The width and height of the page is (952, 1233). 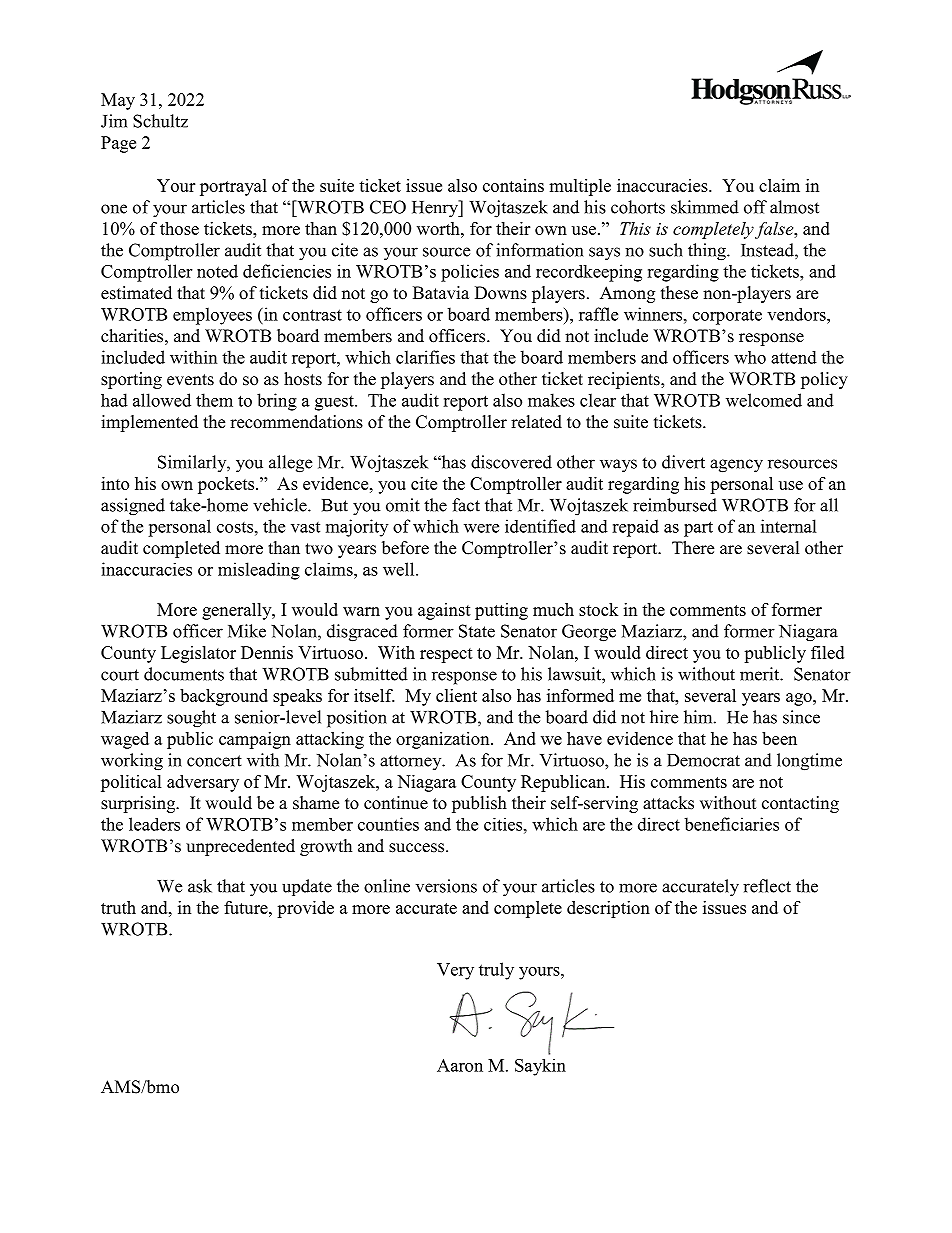 I want to click on Schultz, so click(x=160, y=121).
